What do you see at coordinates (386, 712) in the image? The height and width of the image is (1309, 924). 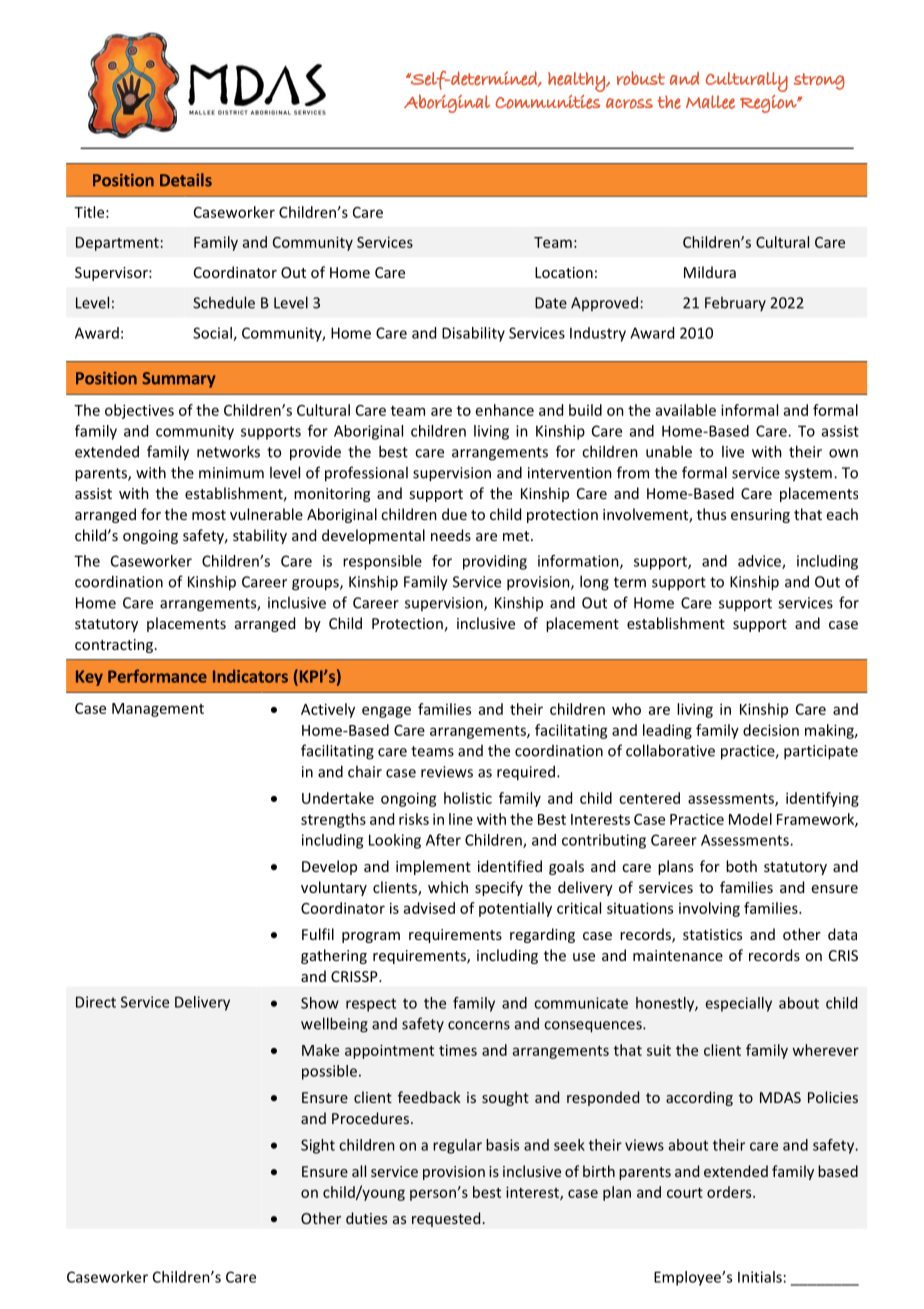 I see `engage` at bounding box center [386, 712].
